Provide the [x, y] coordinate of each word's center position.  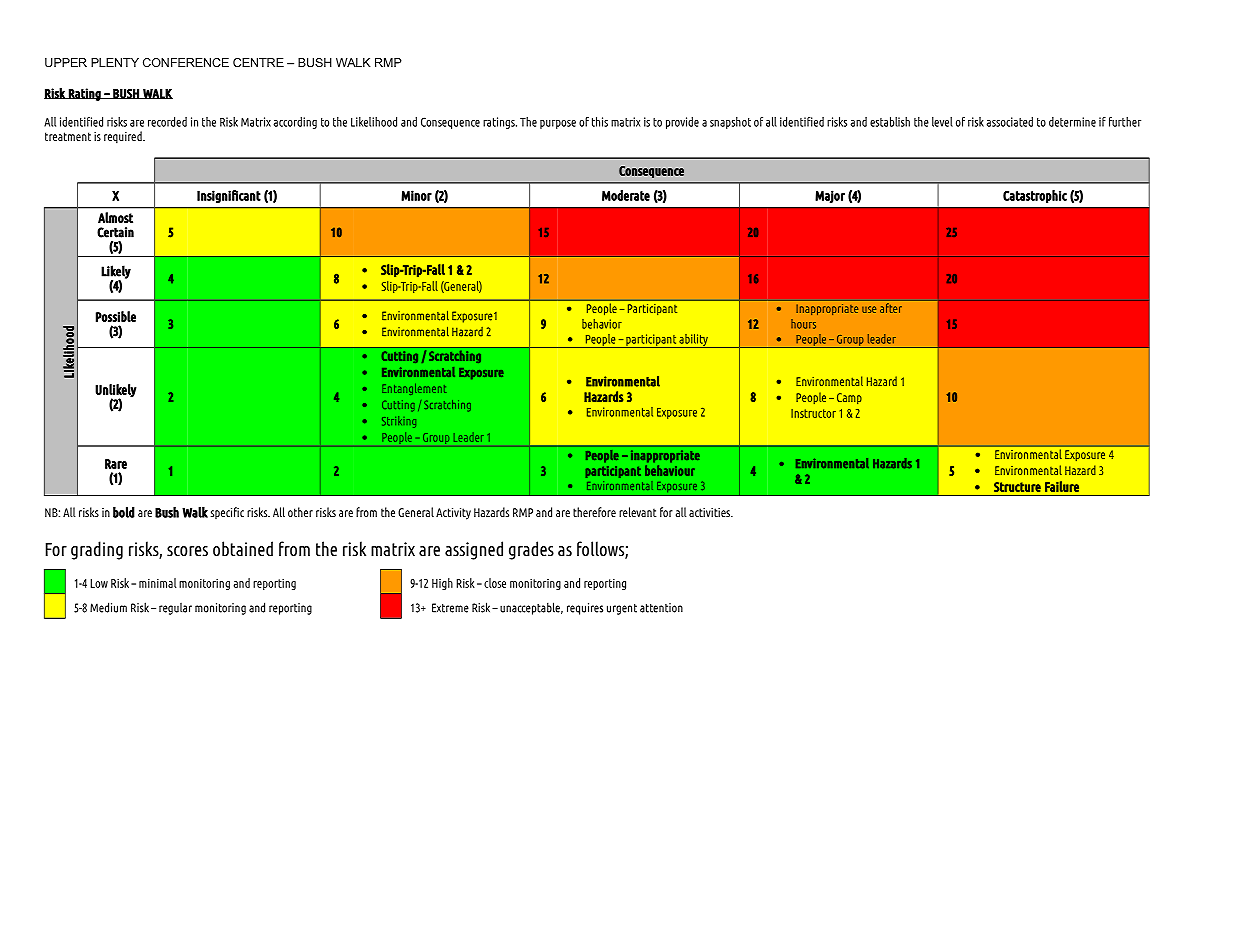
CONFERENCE [186, 62]
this [600, 122]
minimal [158, 583]
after [891, 308]
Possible [116, 316]
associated [1010, 122]
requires [585, 609]
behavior [602, 324]
